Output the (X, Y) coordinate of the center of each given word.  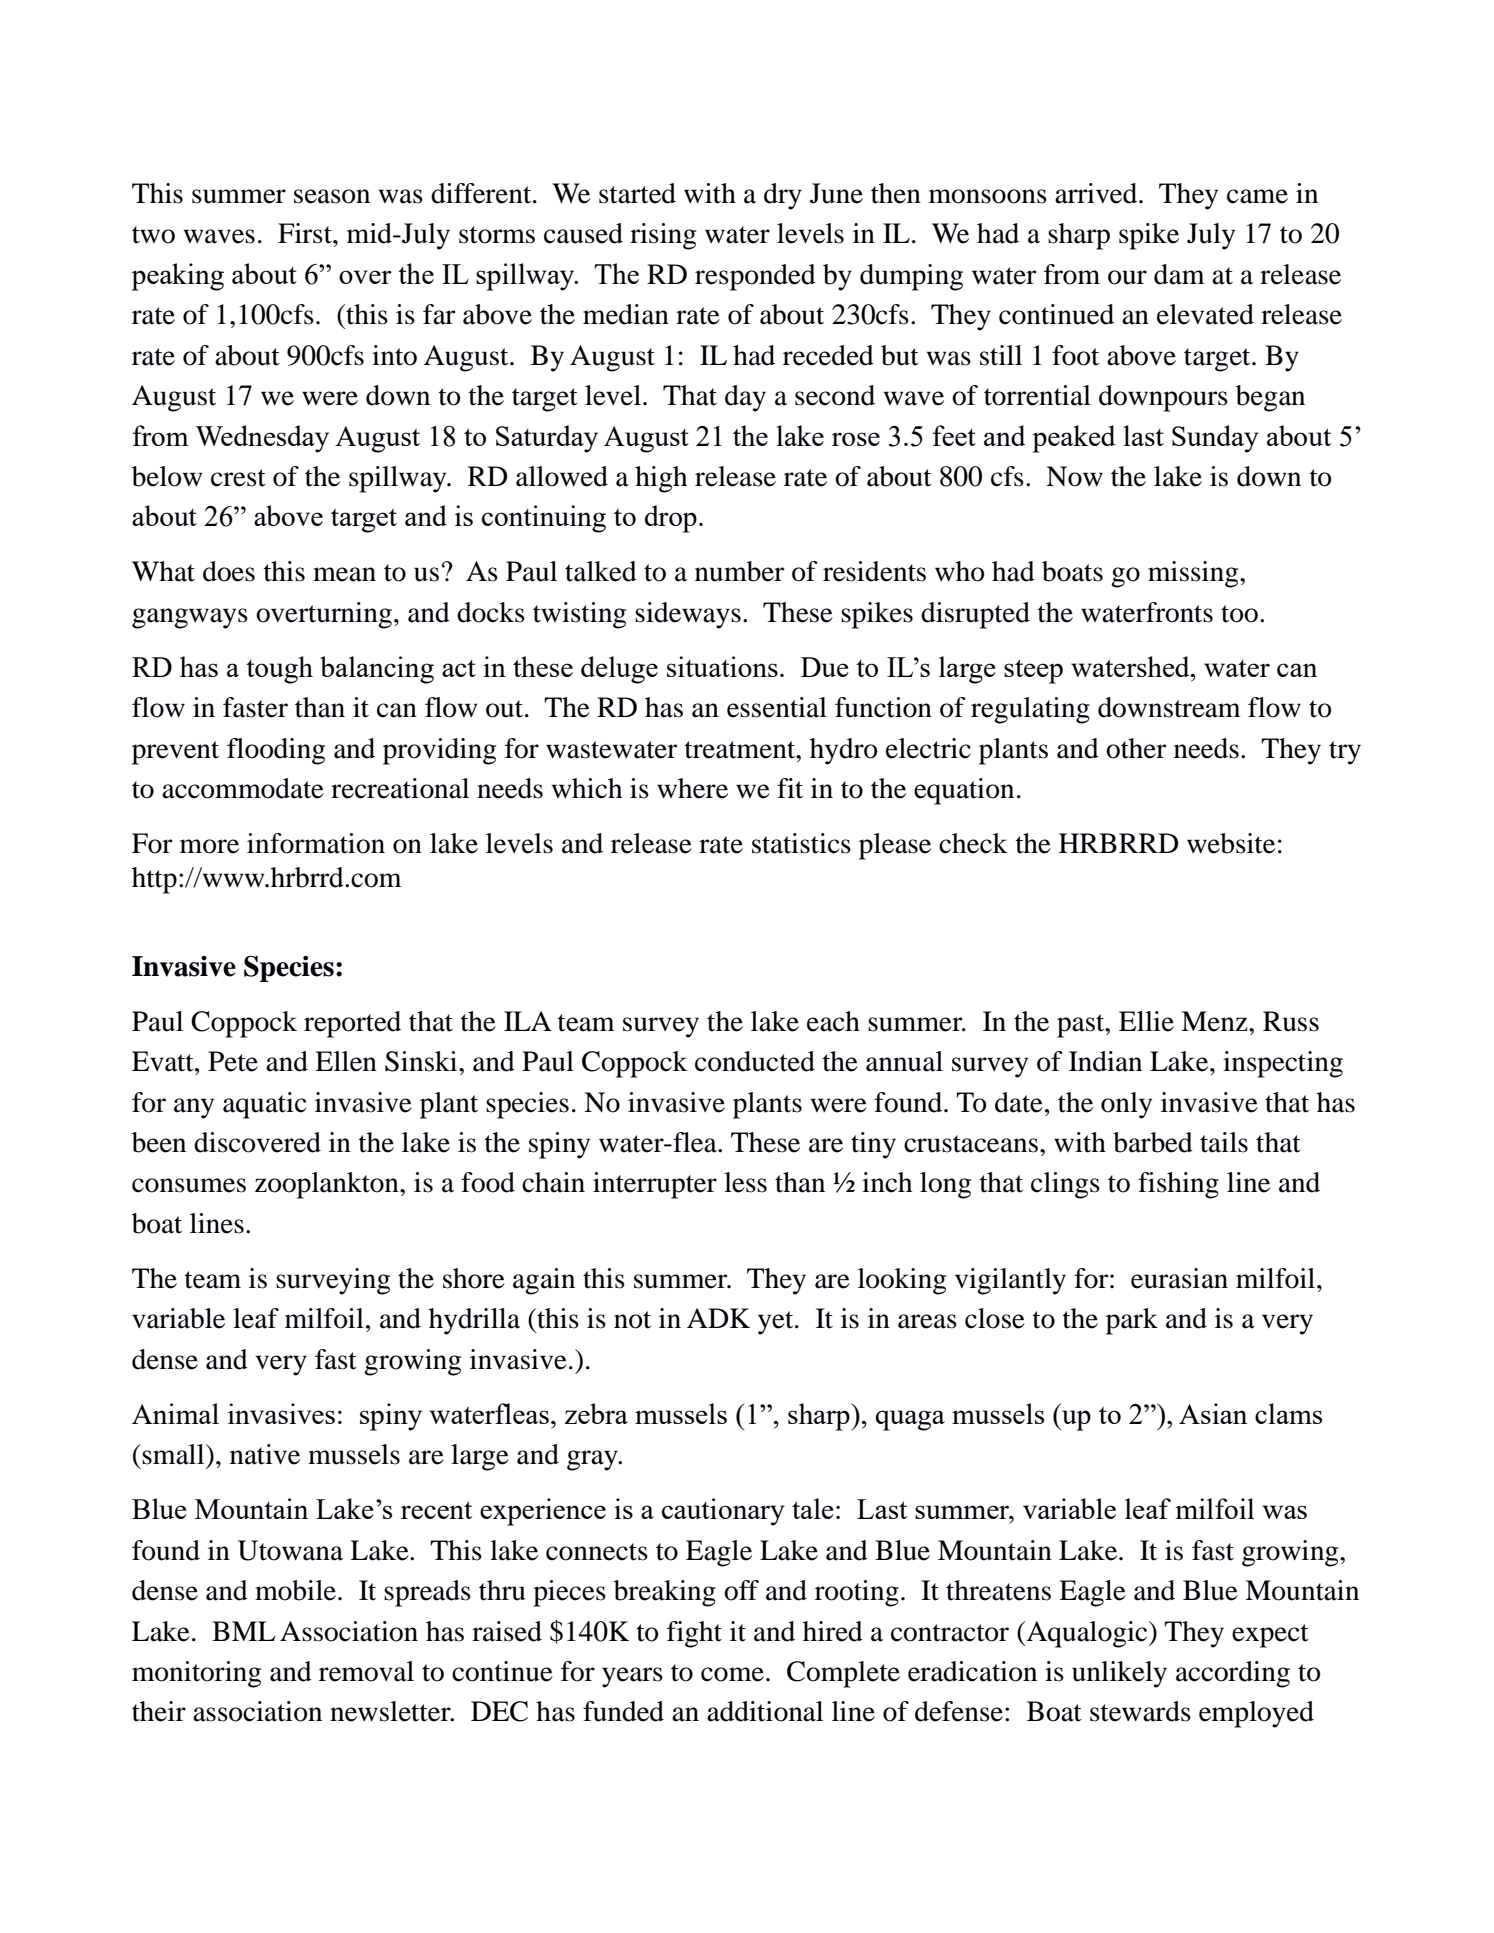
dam (1179, 274)
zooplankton (328, 1185)
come (732, 1674)
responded (755, 277)
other (1136, 748)
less (745, 1182)
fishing (1178, 1185)
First (306, 233)
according (1233, 1674)
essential (777, 707)
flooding (276, 751)
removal (366, 1671)
